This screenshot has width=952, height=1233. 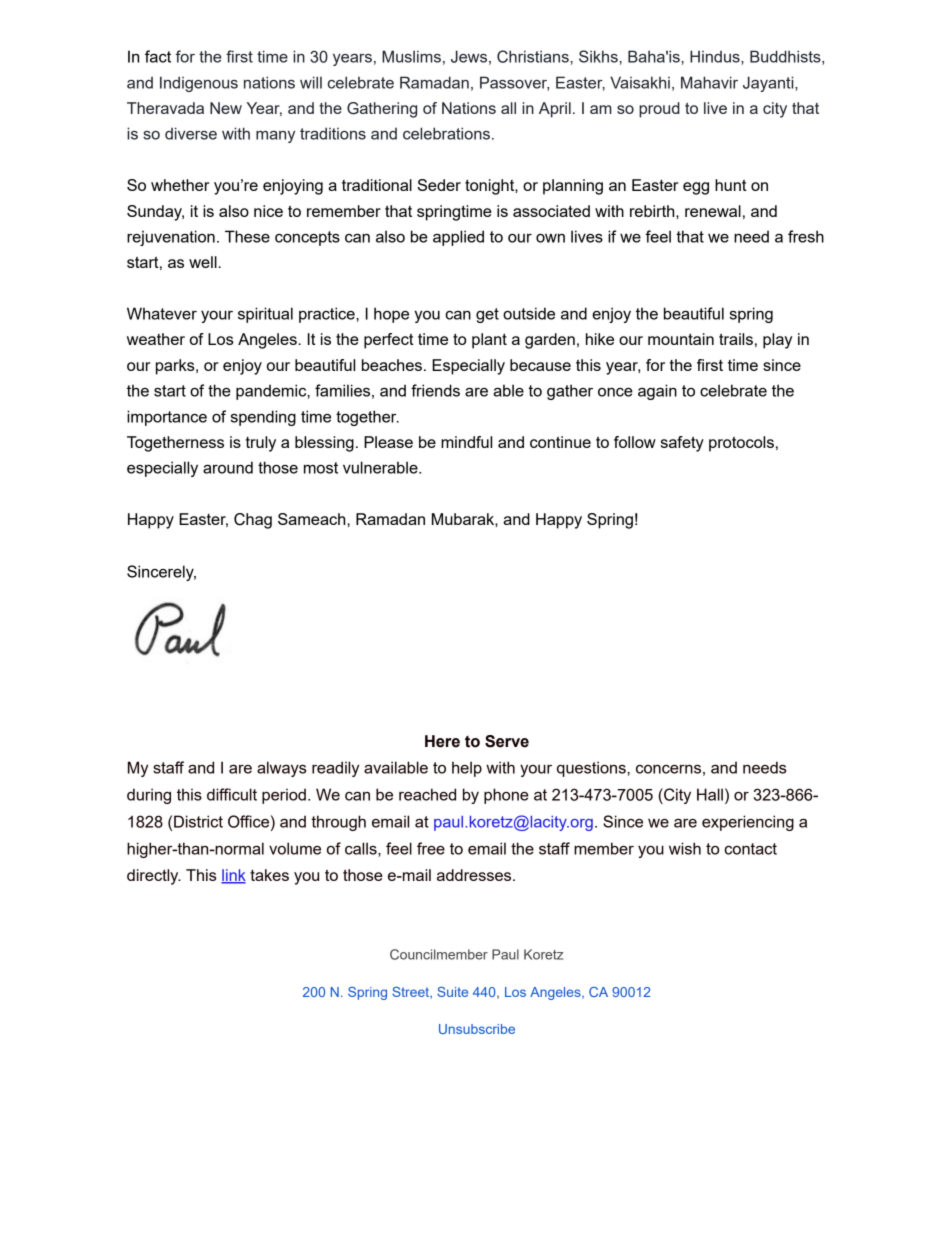 What do you see at coordinates (716, 57) in the screenshot?
I see `Hindus` at bounding box center [716, 57].
